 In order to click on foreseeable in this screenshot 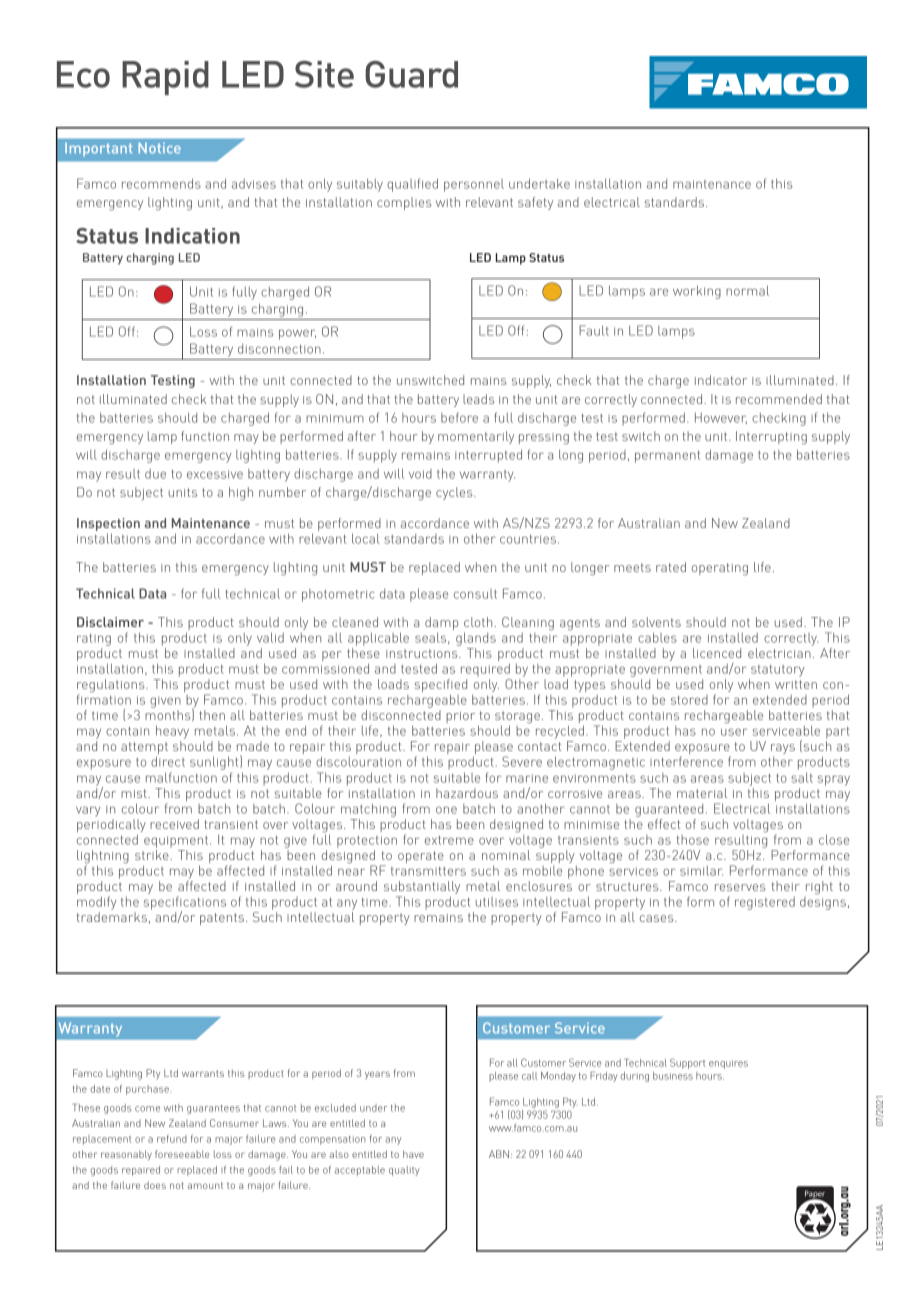, I will do `click(182, 1154)`.
